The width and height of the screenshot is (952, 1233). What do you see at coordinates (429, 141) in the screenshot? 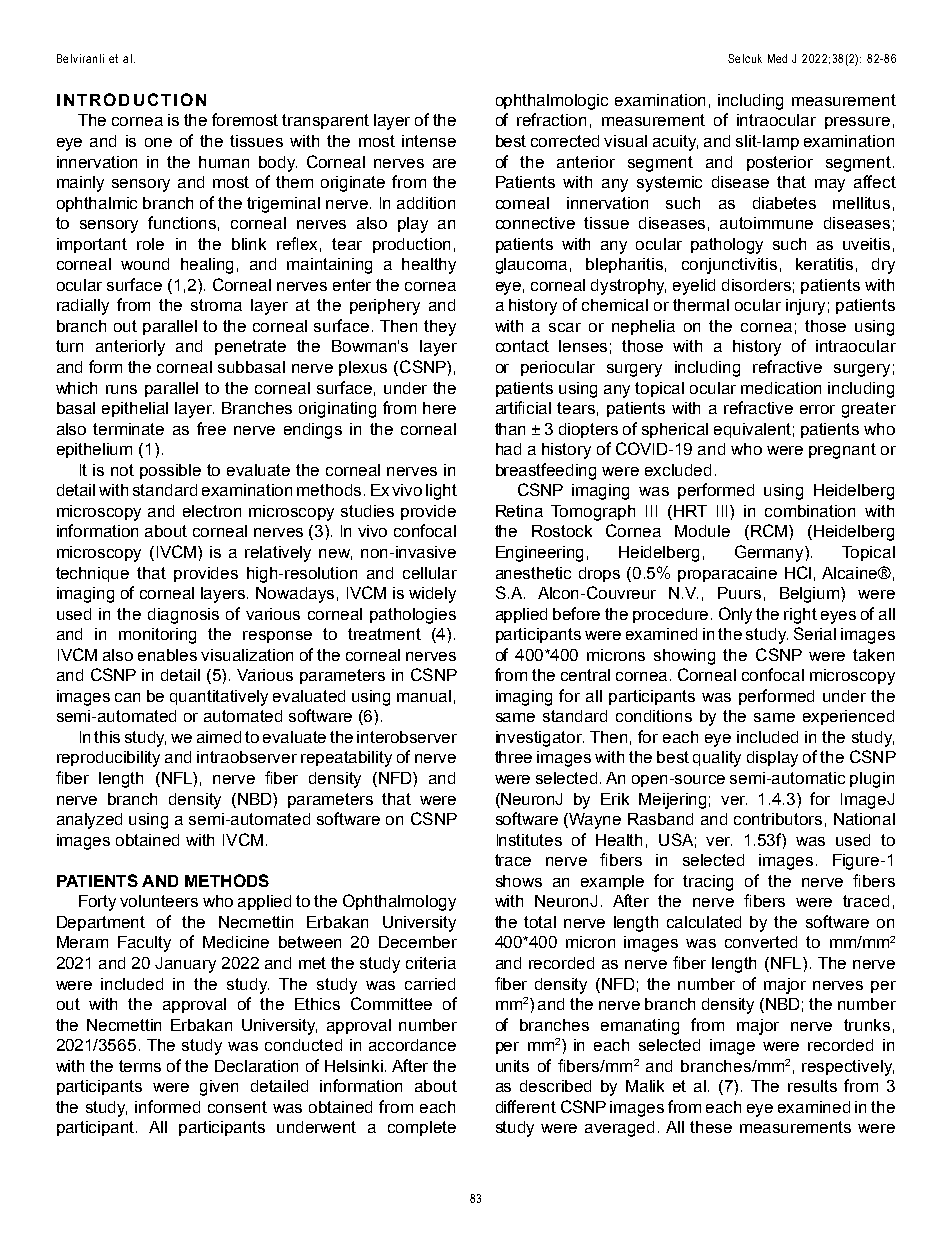
I see `intense` at bounding box center [429, 141].
